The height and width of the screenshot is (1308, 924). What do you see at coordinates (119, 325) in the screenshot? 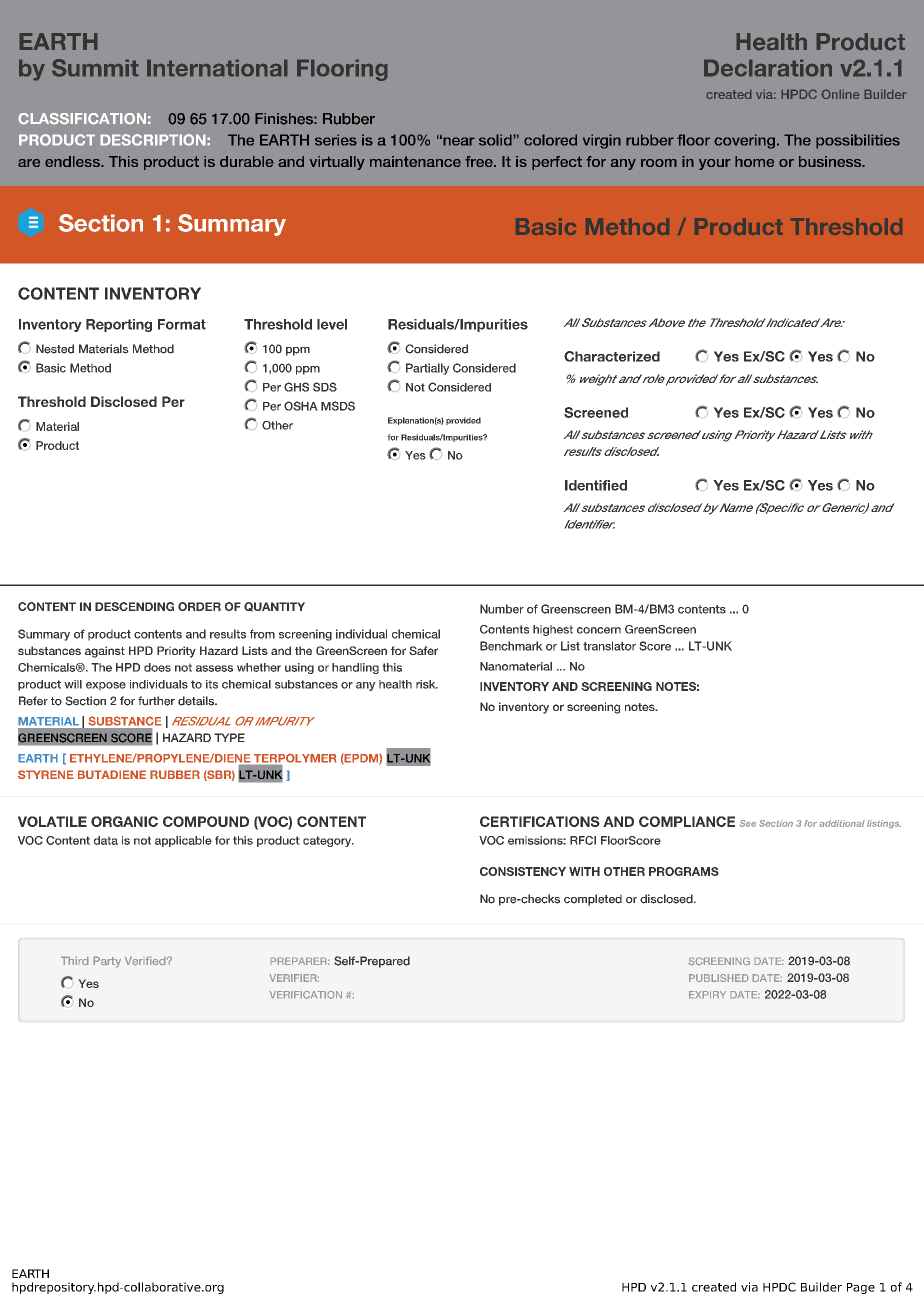
I see `Reporting` at bounding box center [119, 325].
